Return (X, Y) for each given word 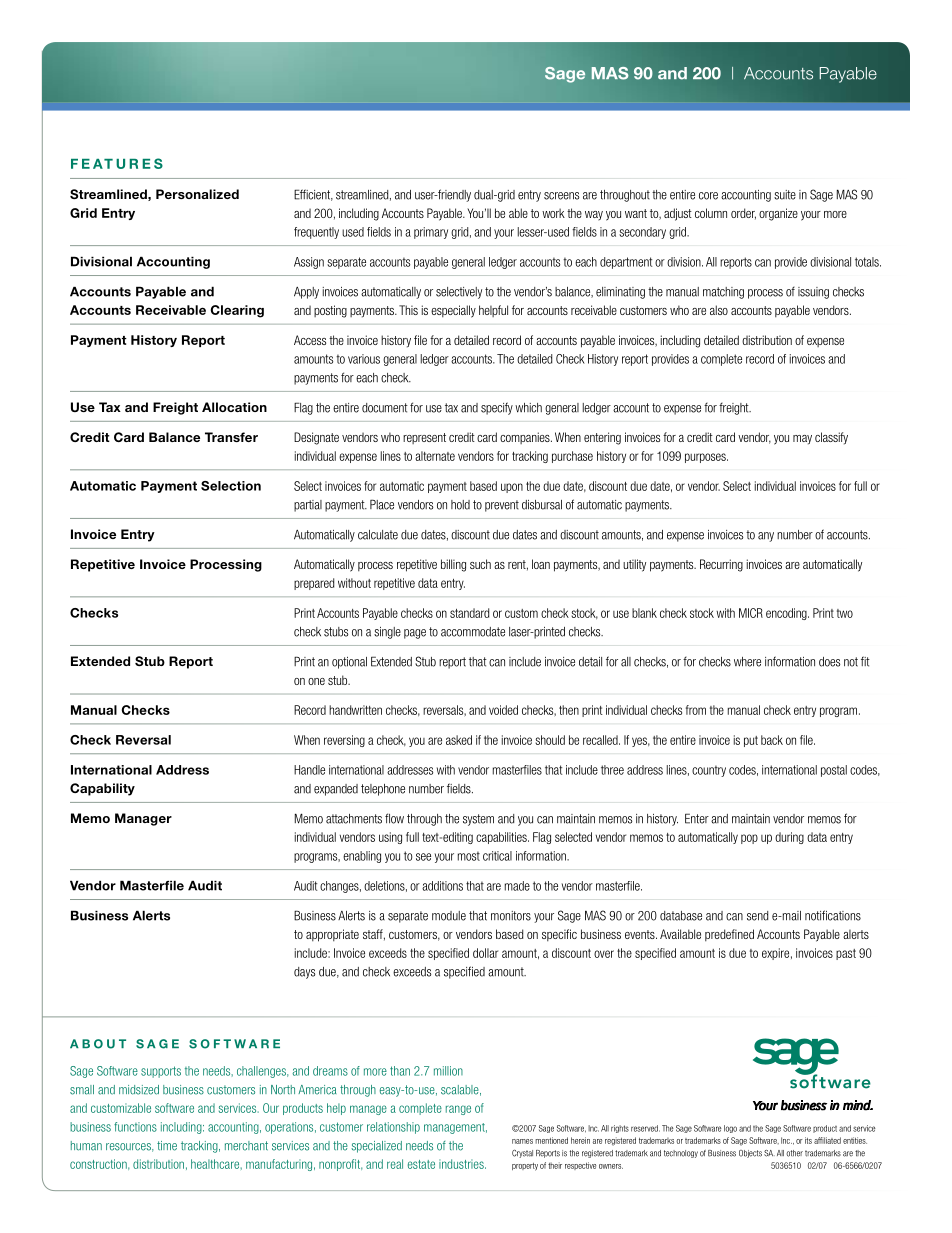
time (167, 1146)
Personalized (197, 194)
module (449, 916)
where (747, 662)
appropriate (332, 935)
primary (431, 233)
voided (503, 710)
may (802, 440)
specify (497, 408)
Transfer (231, 437)
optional (349, 663)
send (757, 916)
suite (785, 195)
